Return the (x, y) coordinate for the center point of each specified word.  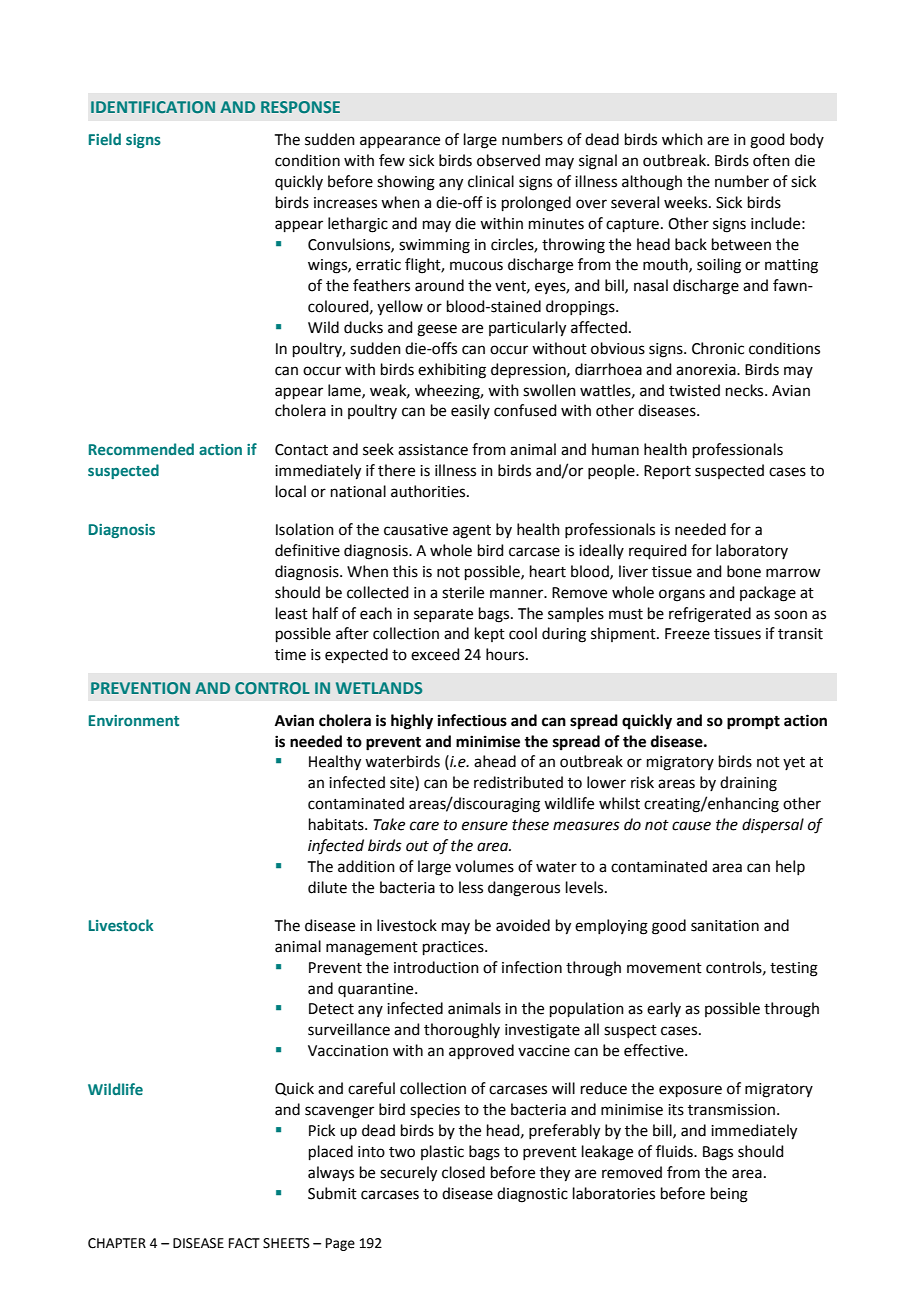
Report (667, 472)
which (682, 139)
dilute (327, 887)
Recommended (141, 449)
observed (508, 160)
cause (691, 826)
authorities (429, 491)
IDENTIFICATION (153, 107)
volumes (484, 866)
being (729, 1195)
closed (463, 1172)
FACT (244, 1243)
